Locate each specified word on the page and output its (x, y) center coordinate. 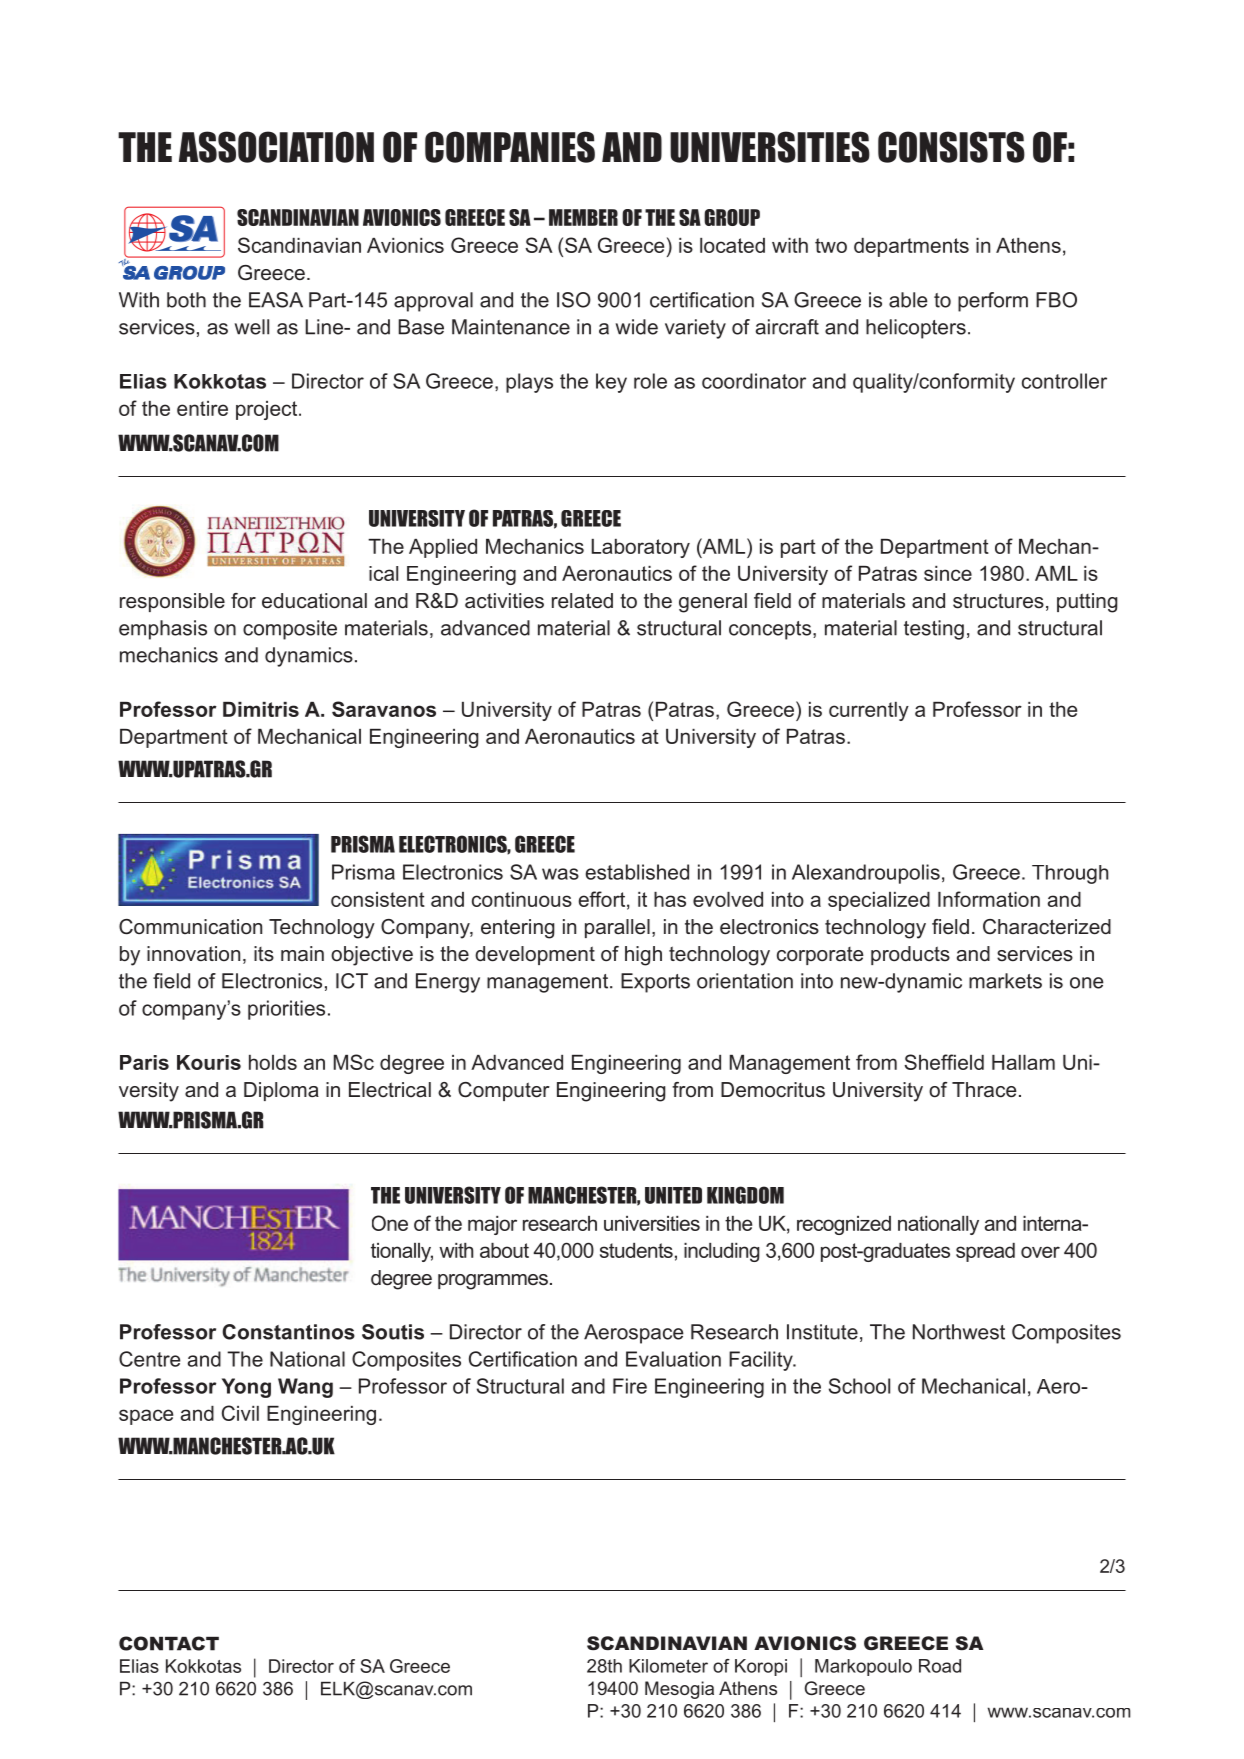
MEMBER (583, 217)
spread (985, 1252)
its (264, 954)
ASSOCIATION (276, 147)
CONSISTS (951, 147)
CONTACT (169, 1643)
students (636, 1250)
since (948, 573)
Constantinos (288, 1332)
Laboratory (640, 548)
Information (989, 899)
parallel (617, 928)
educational (314, 601)
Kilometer (668, 1666)
